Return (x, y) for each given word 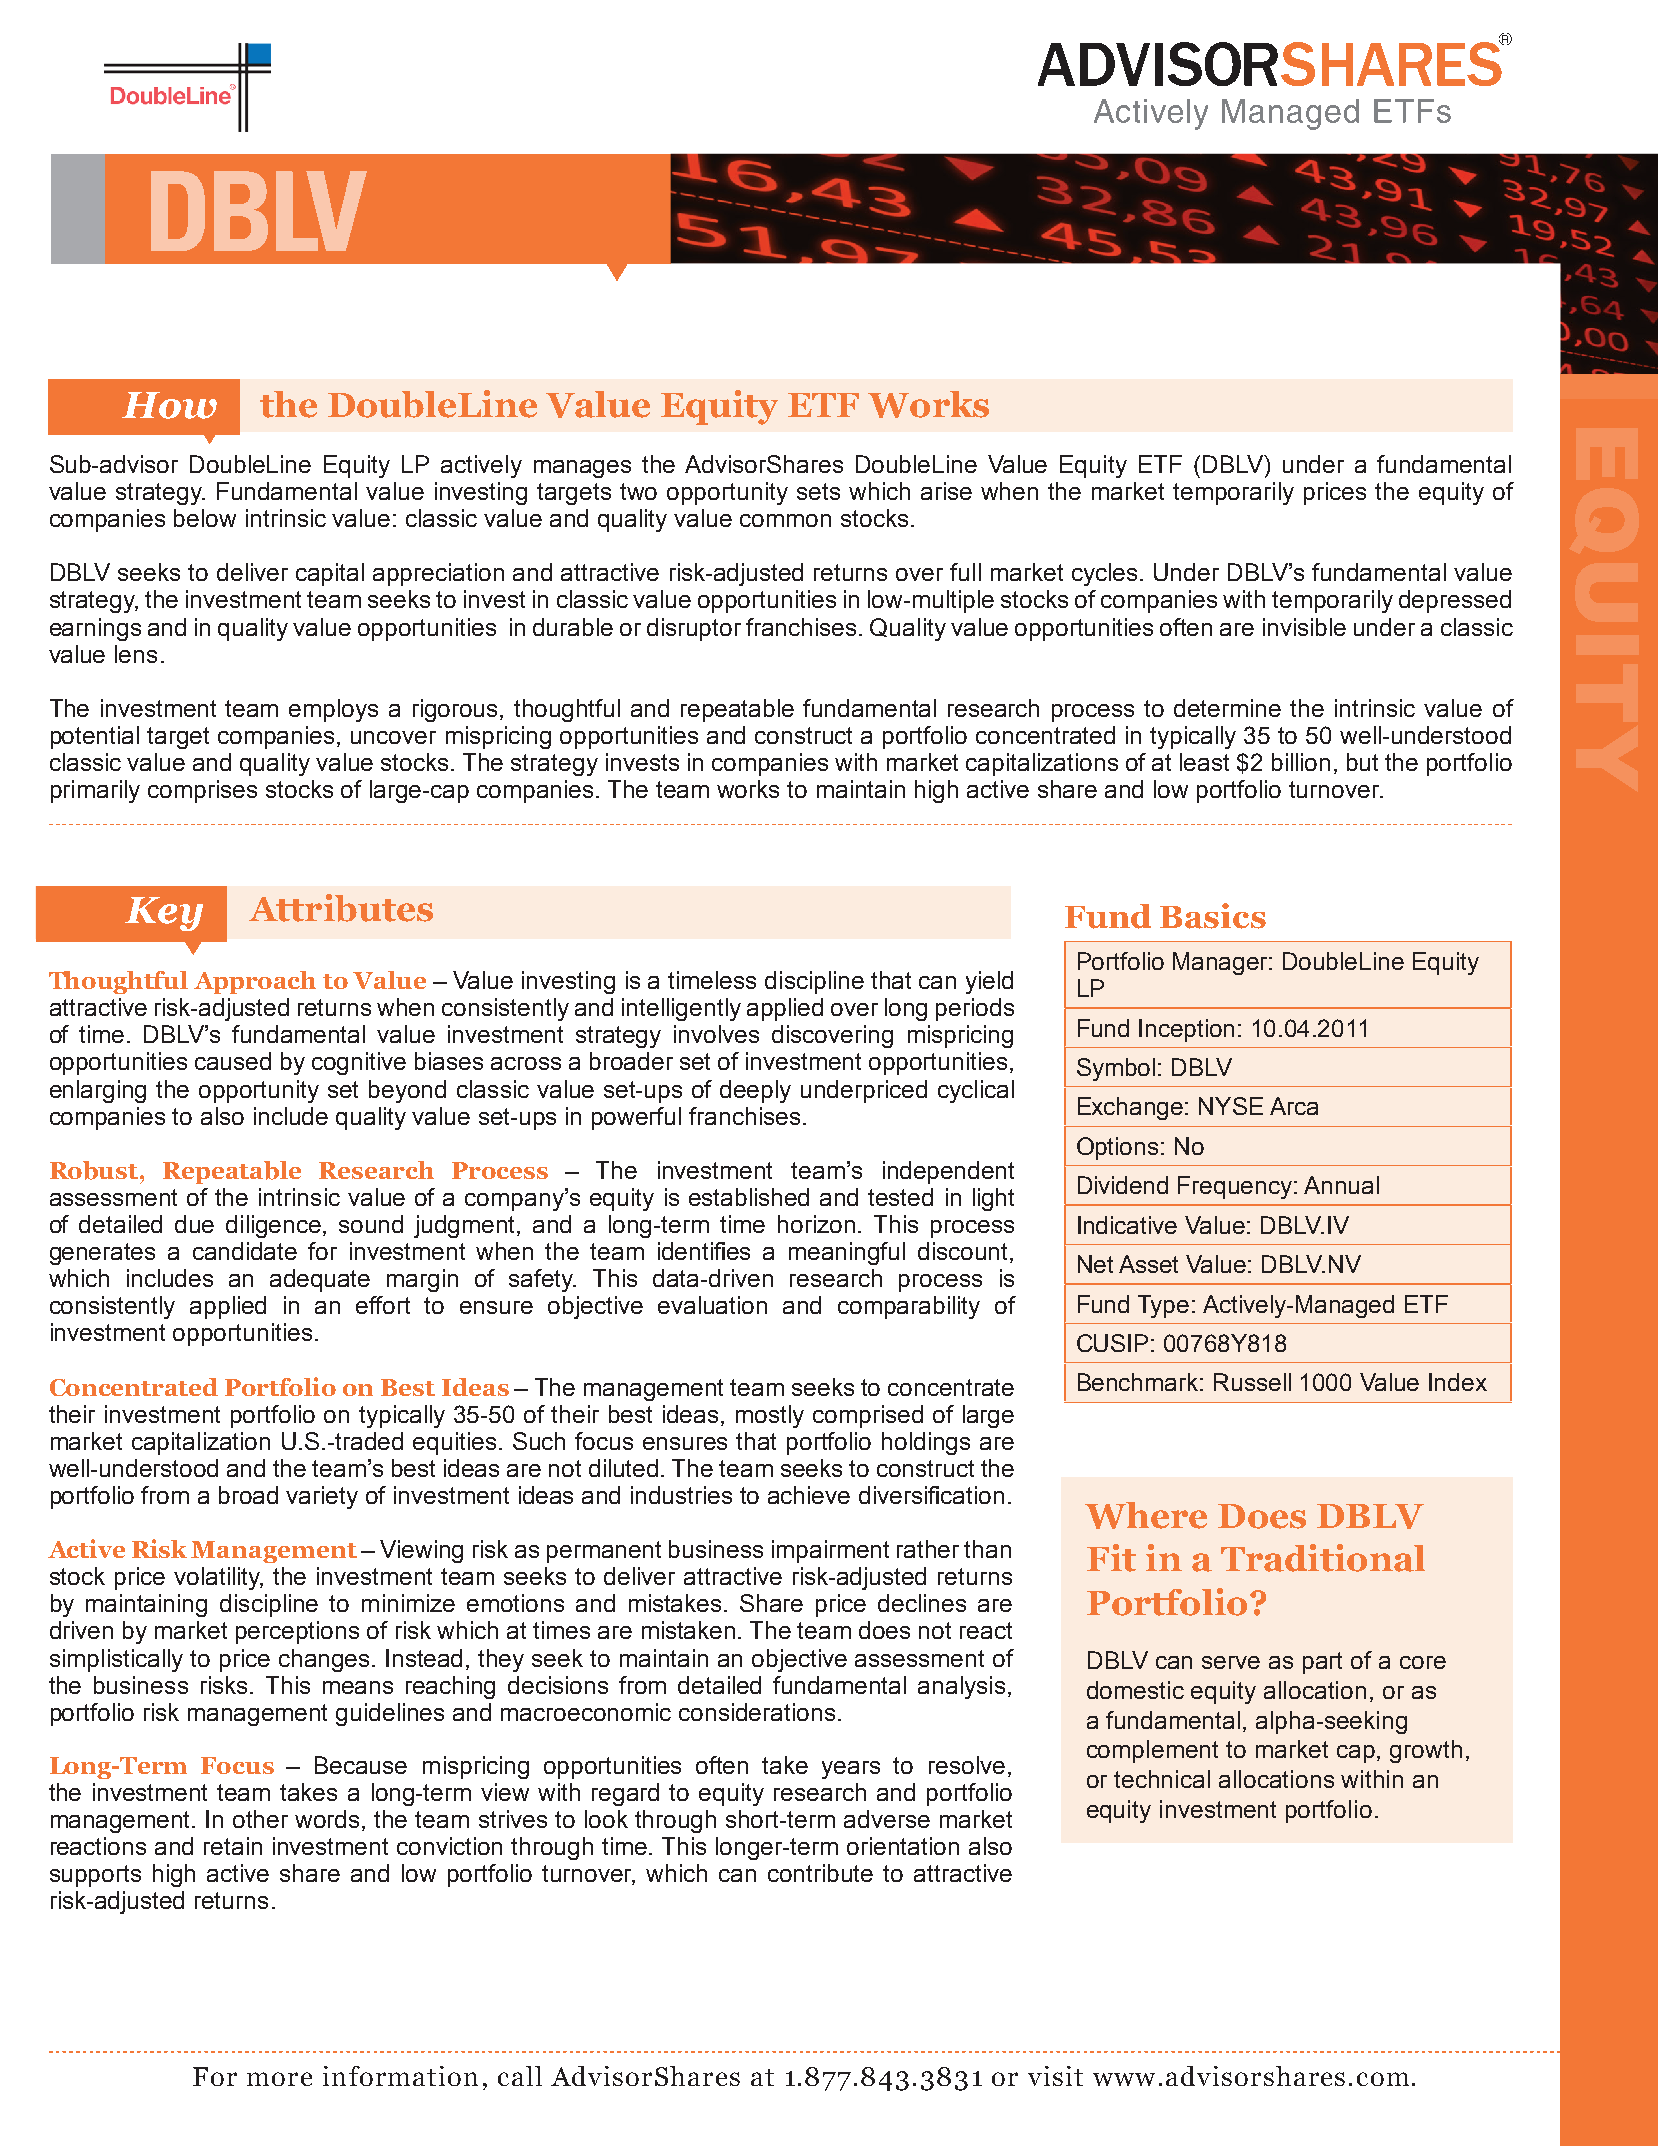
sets (818, 491)
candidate (245, 1251)
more (279, 2079)
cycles (1104, 574)
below (205, 518)
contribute (820, 1873)
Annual (1341, 1185)
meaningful (847, 1253)
